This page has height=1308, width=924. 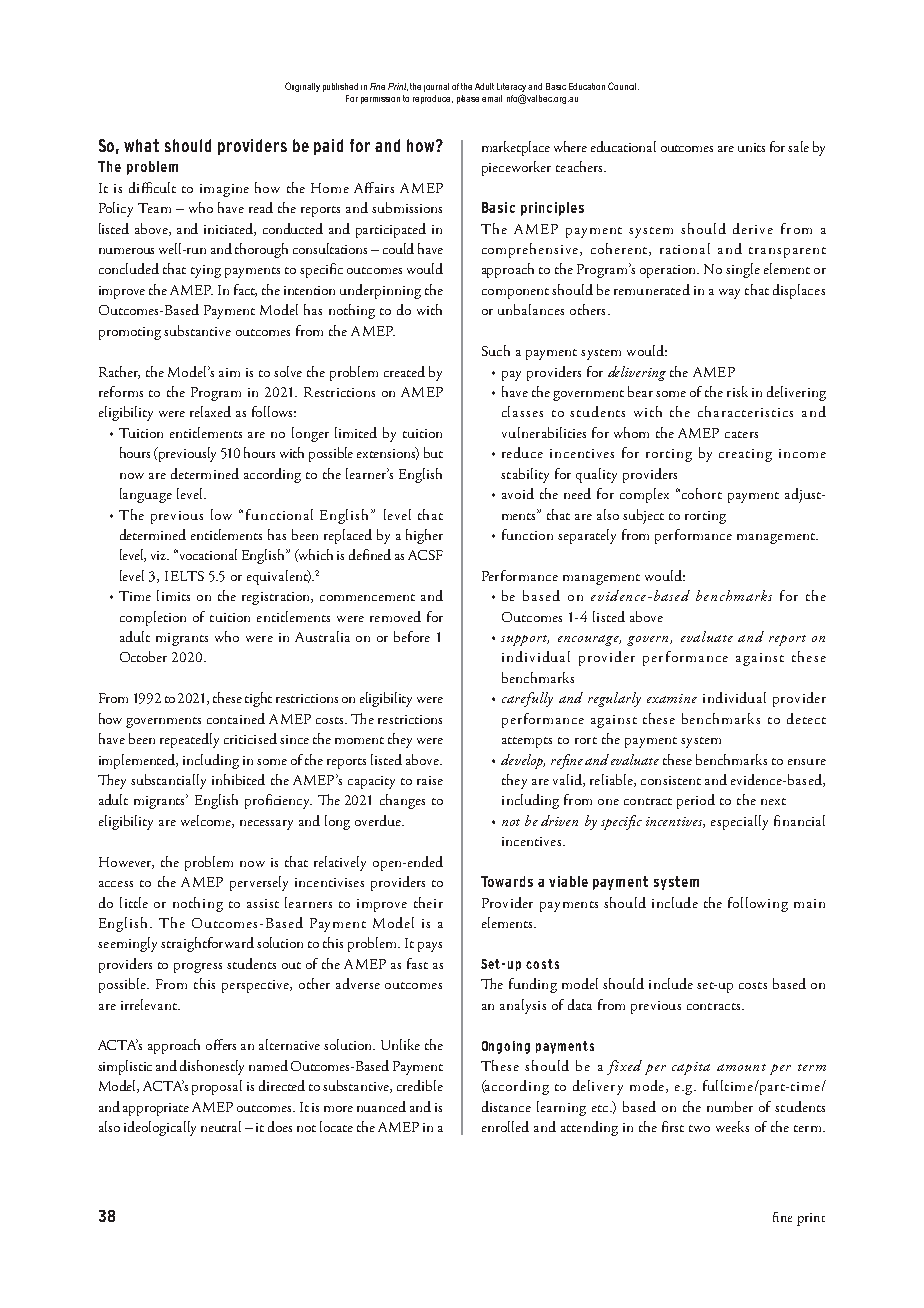 I want to click on relaxed, so click(x=210, y=411).
